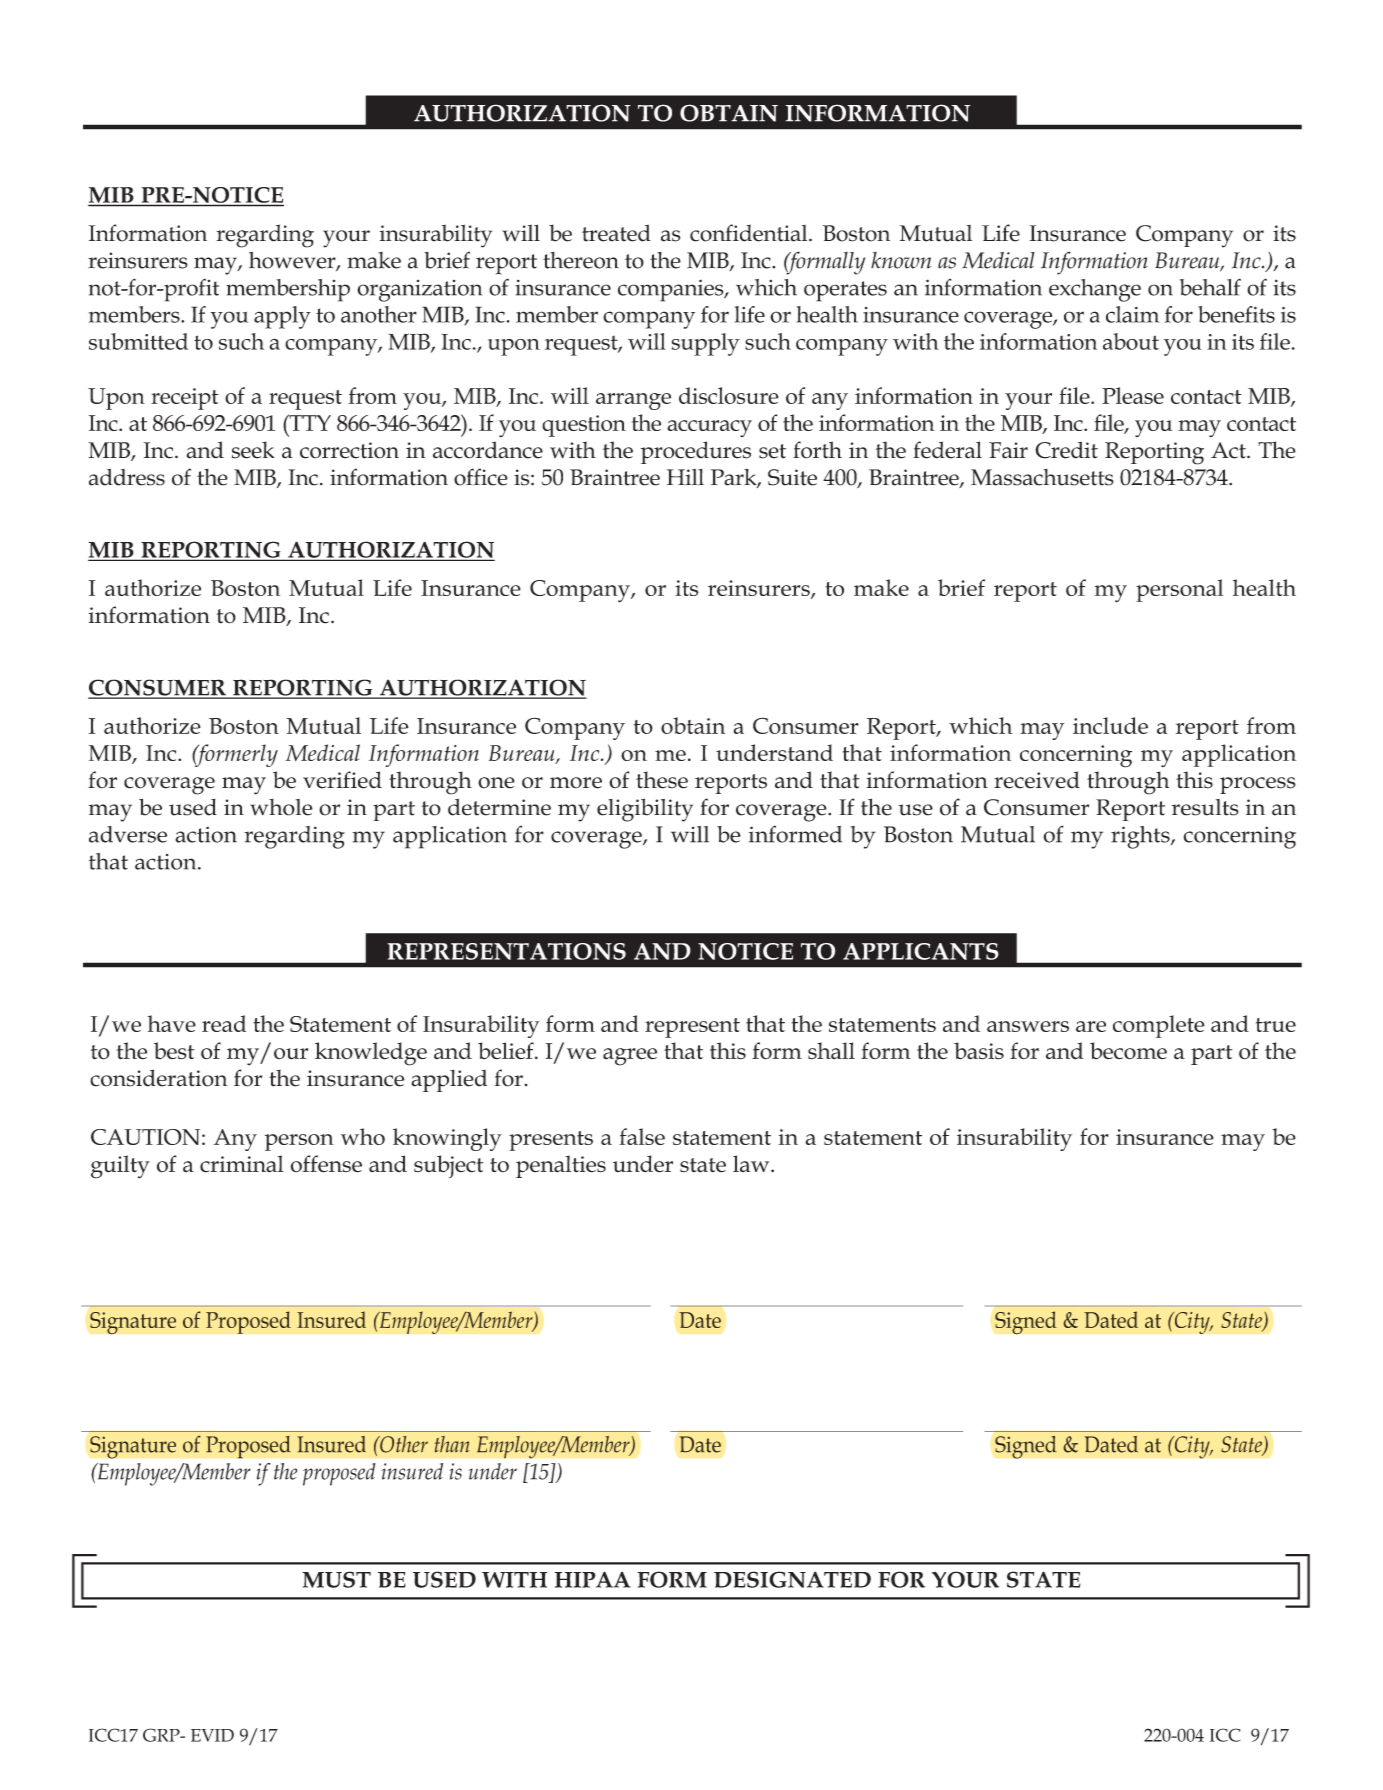  I want to click on verified, so click(342, 780).
